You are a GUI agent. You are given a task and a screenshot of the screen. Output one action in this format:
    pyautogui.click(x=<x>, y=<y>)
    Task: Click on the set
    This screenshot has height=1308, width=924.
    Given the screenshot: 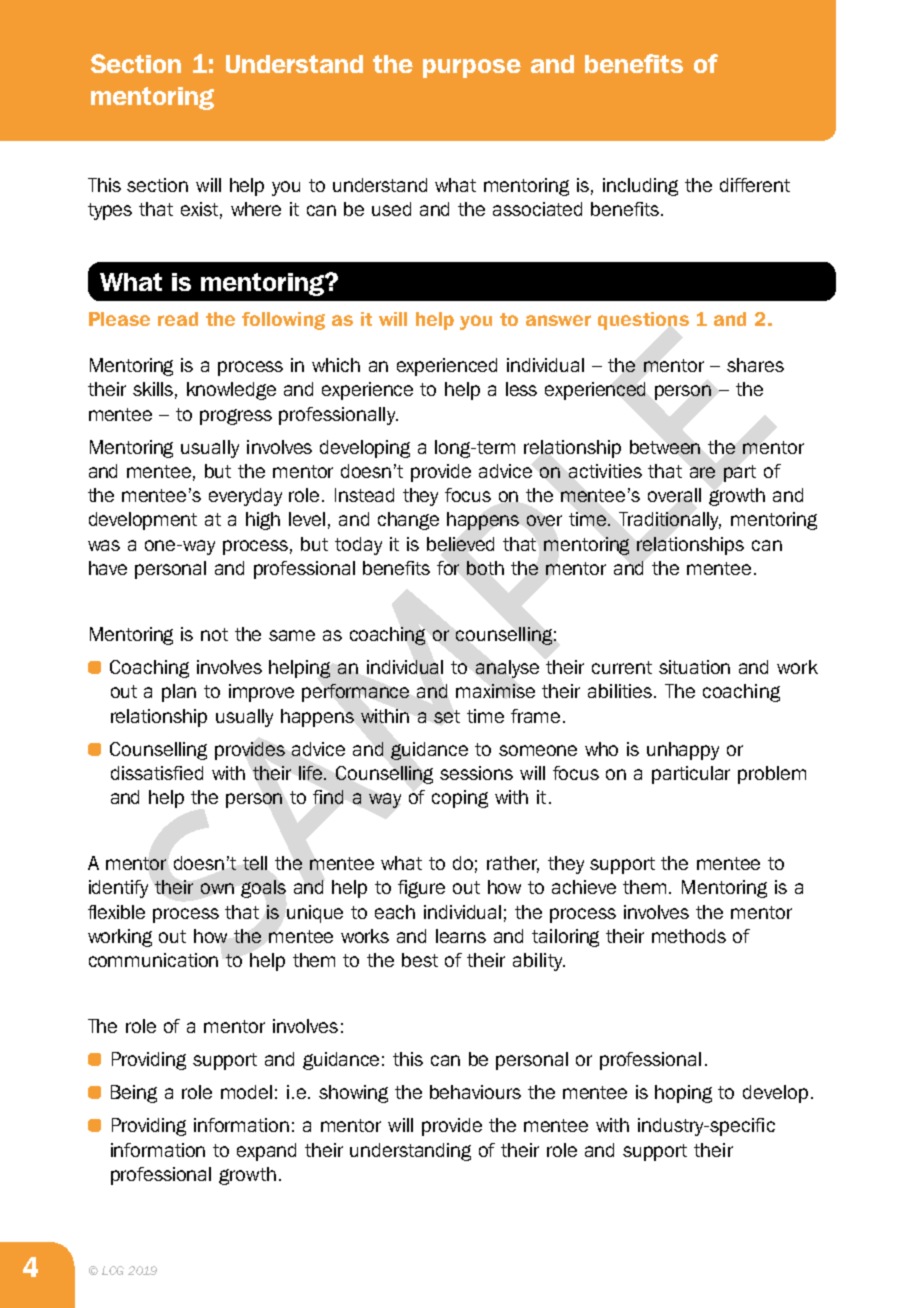 What is the action you would take?
    pyautogui.click(x=447, y=716)
